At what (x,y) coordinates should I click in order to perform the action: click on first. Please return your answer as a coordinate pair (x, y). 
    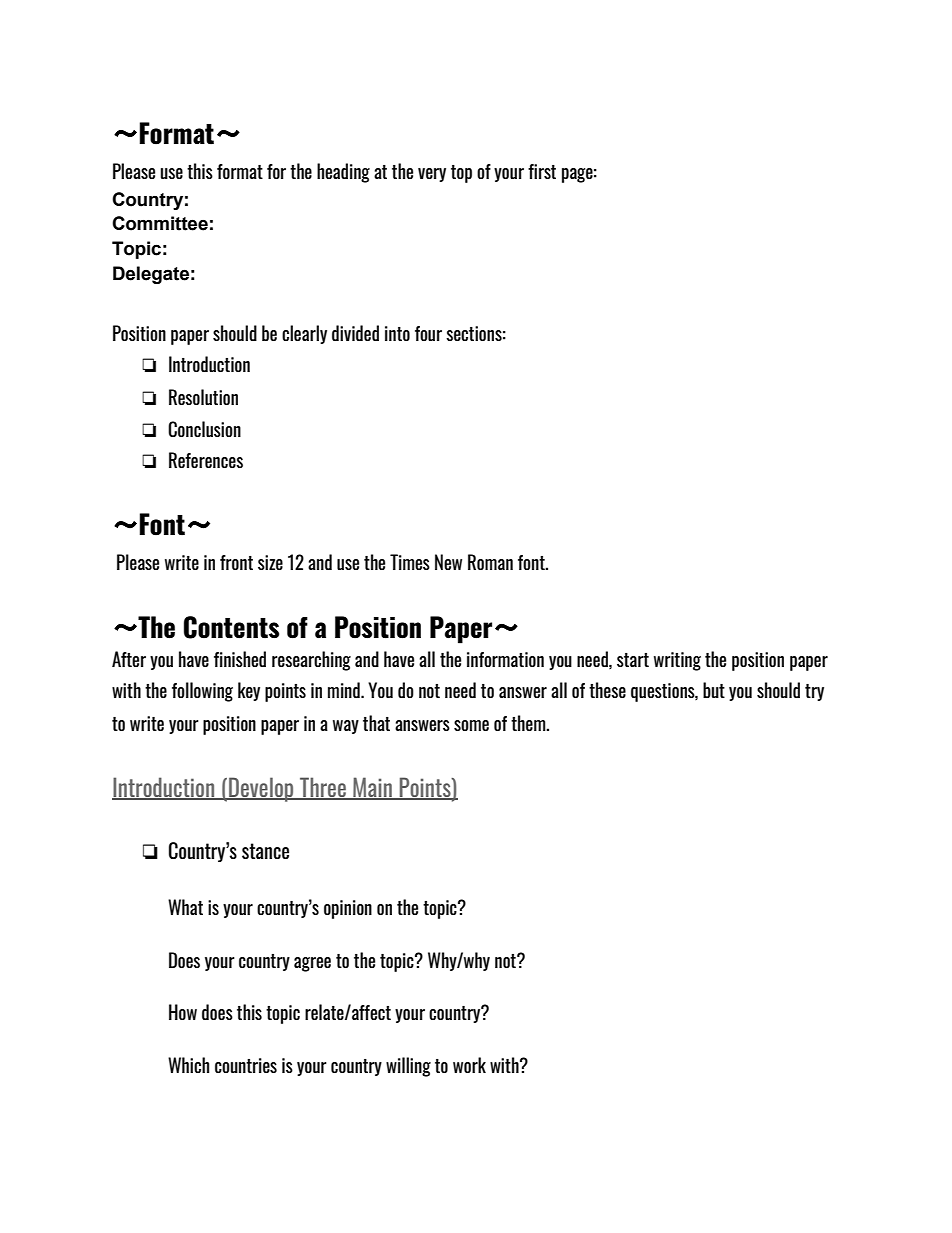
    Looking at the image, I should click on (542, 171).
